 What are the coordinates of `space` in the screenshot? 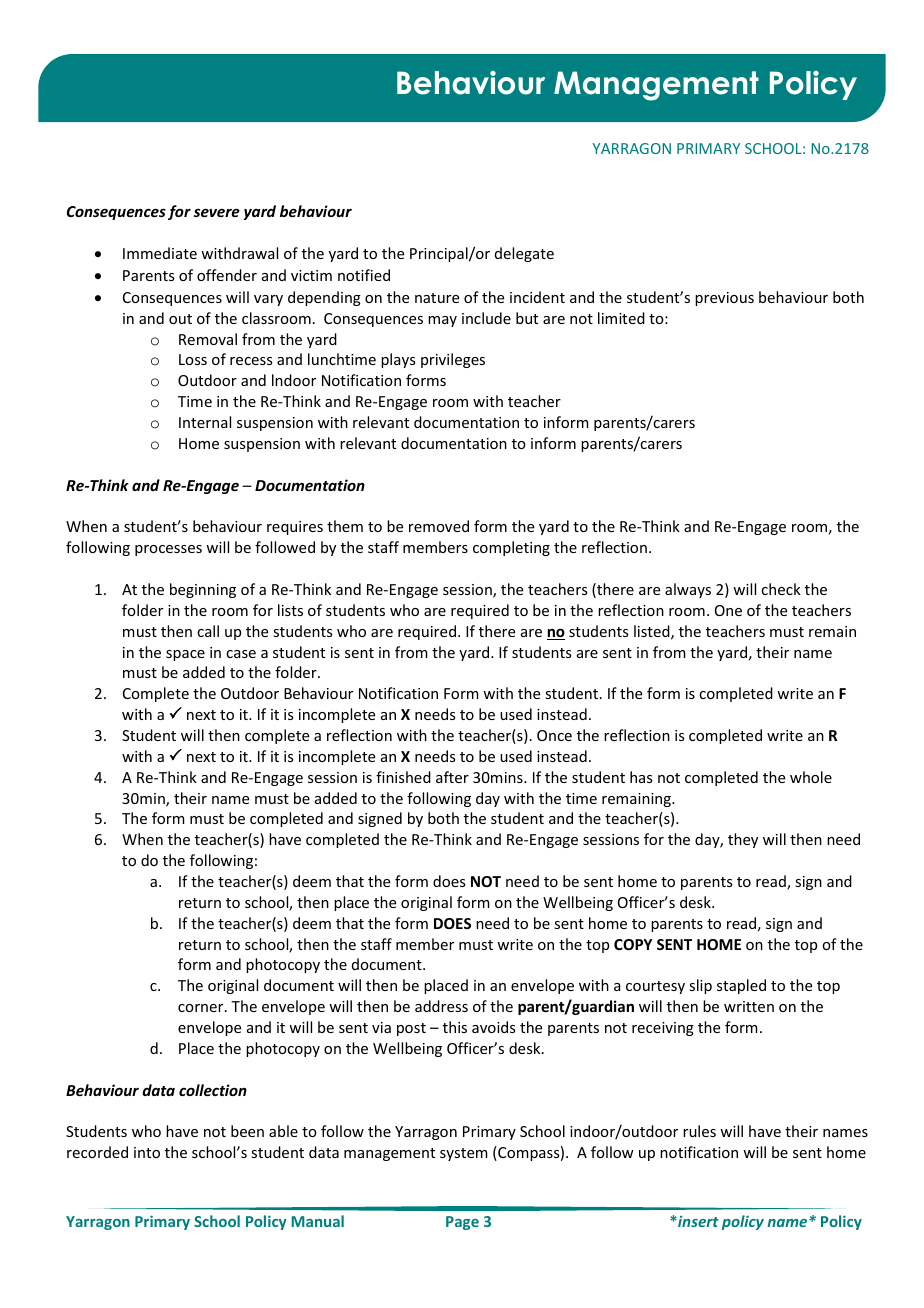 It's located at (185, 655).
